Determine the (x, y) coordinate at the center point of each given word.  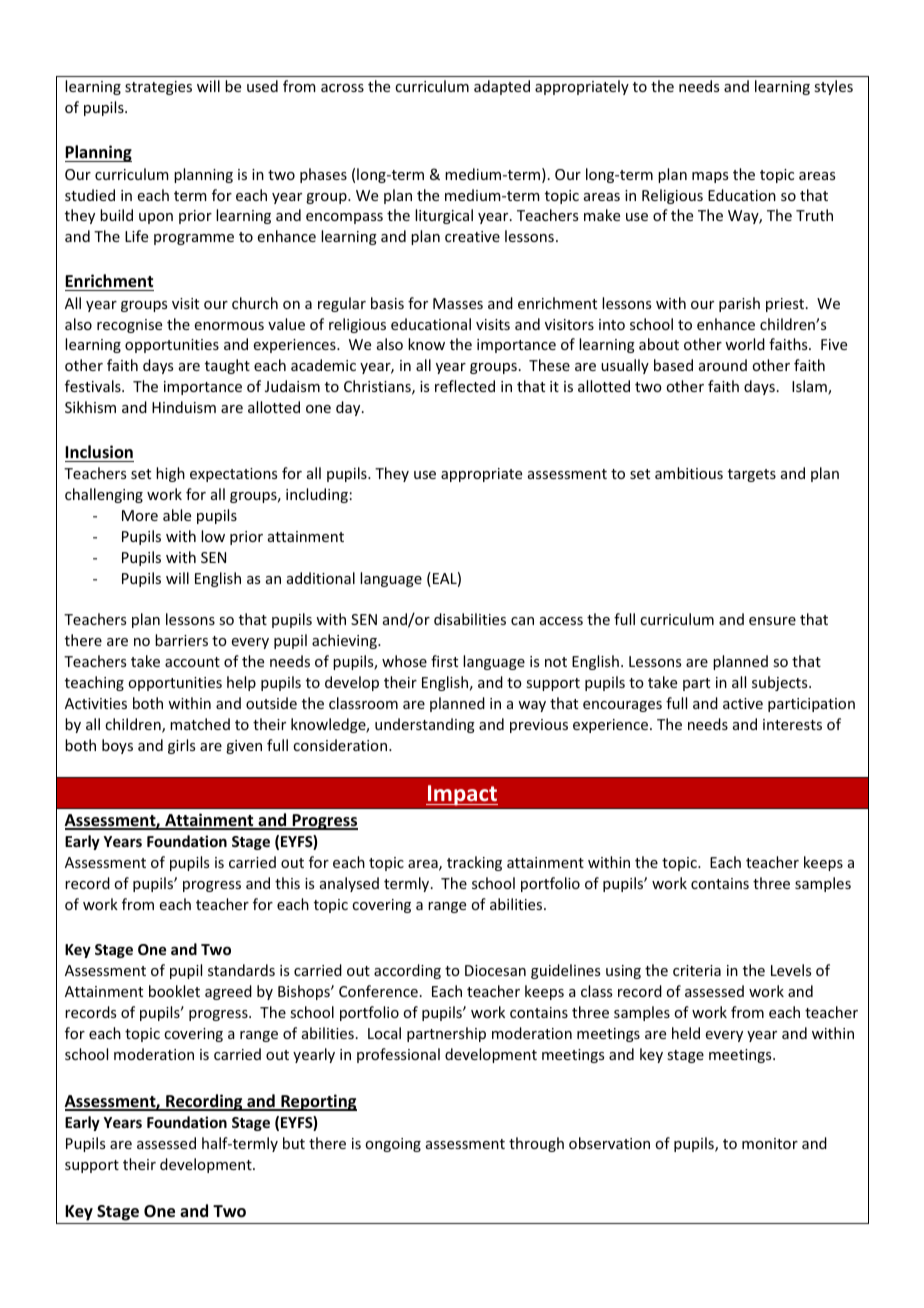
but (294, 1143)
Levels (791, 970)
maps (710, 177)
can (522, 621)
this (287, 883)
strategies (158, 88)
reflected (465, 386)
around (723, 365)
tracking (474, 863)
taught (227, 366)
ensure (772, 621)
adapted (502, 87)
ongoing (393, 1145)
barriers (181, 640)
